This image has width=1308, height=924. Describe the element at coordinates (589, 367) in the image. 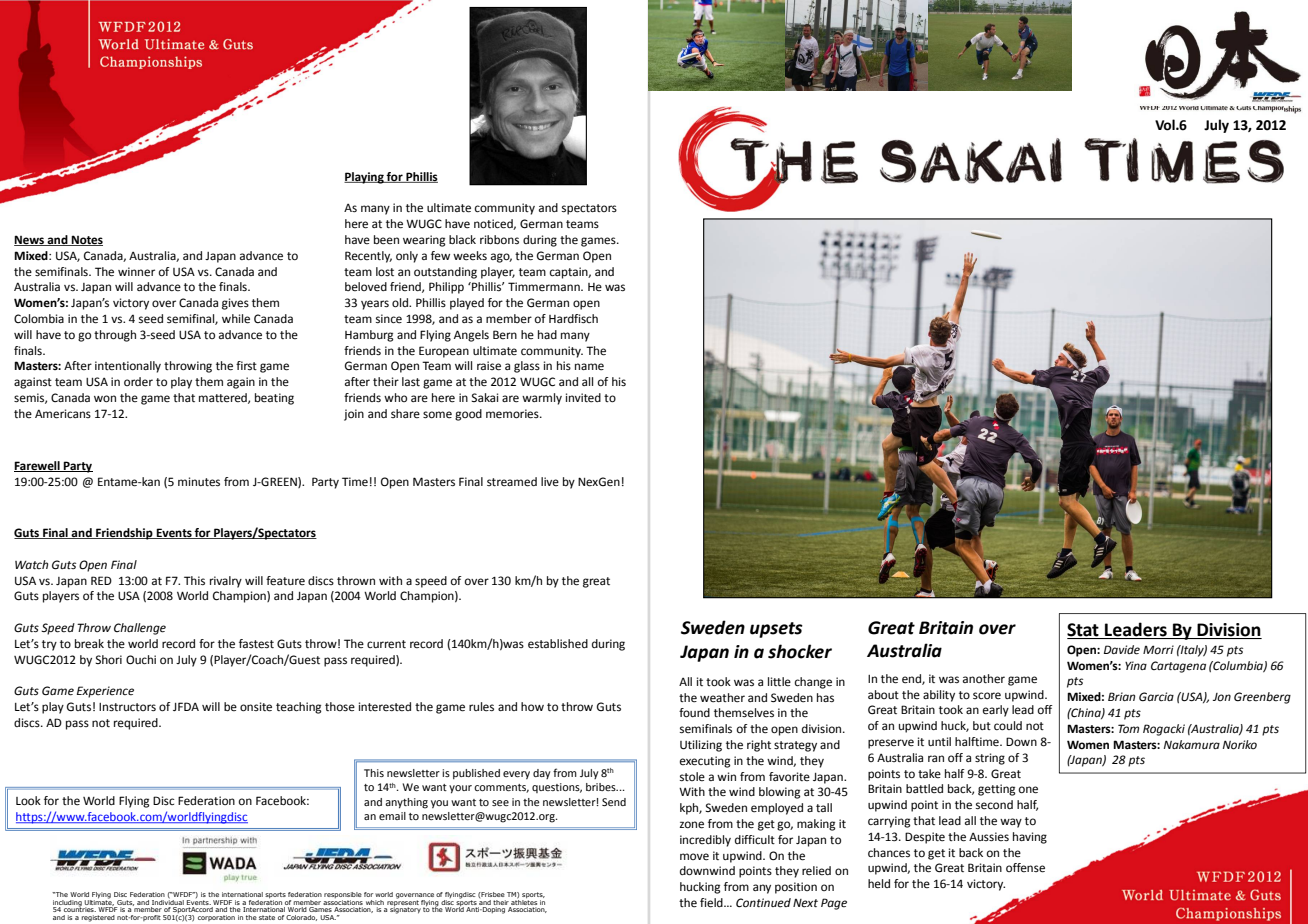

I see `name` at that location.
